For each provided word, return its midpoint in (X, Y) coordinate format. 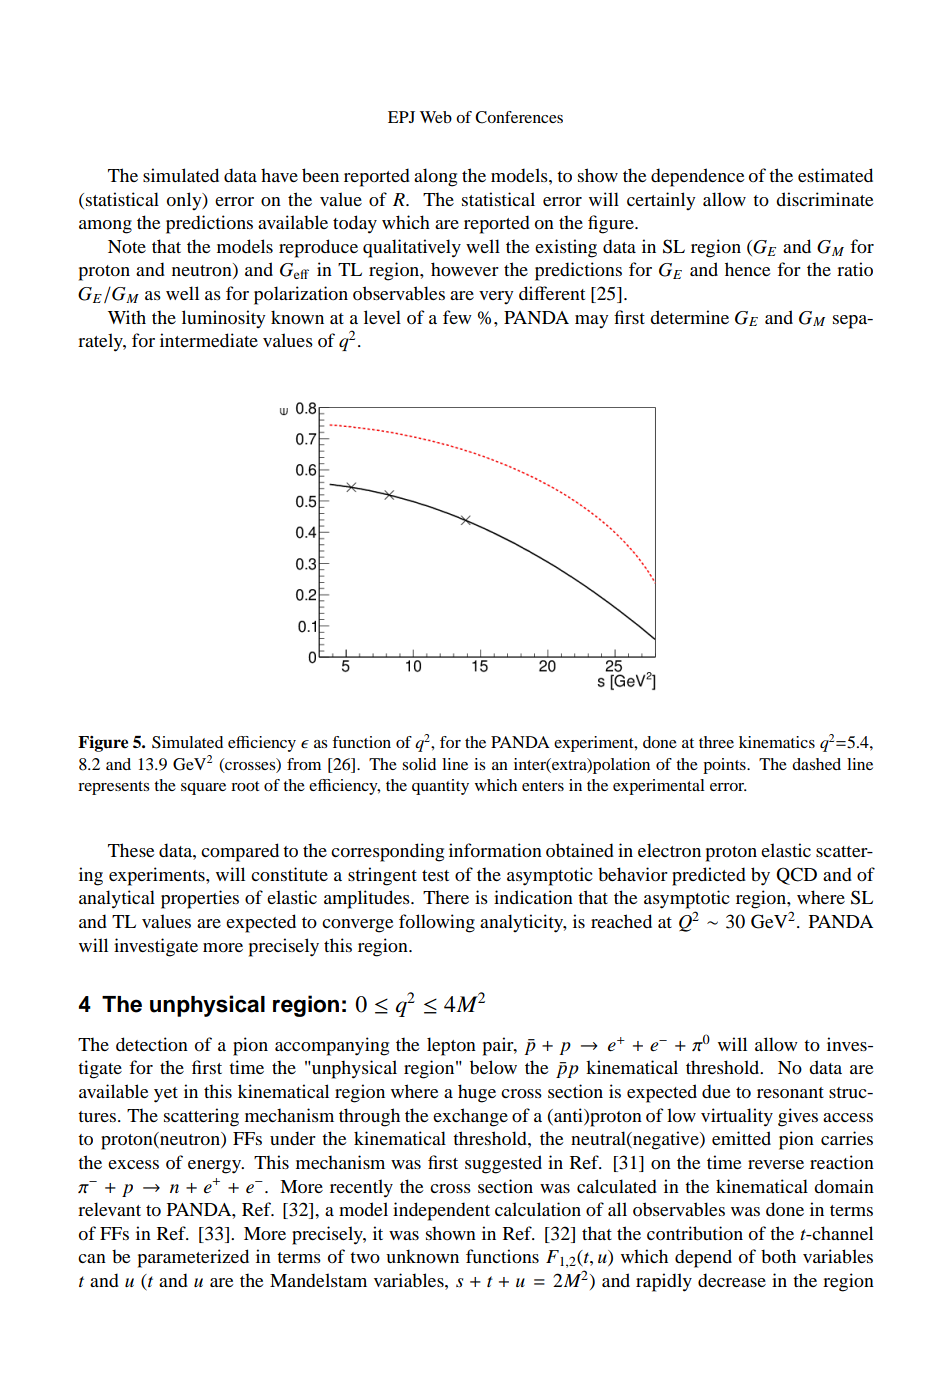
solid (419, 764)
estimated (835, 175)
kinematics (777, 742)
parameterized (193, 1258)
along (435, 177)
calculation (538, 1209)
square (203, 789)
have (279, 175)
